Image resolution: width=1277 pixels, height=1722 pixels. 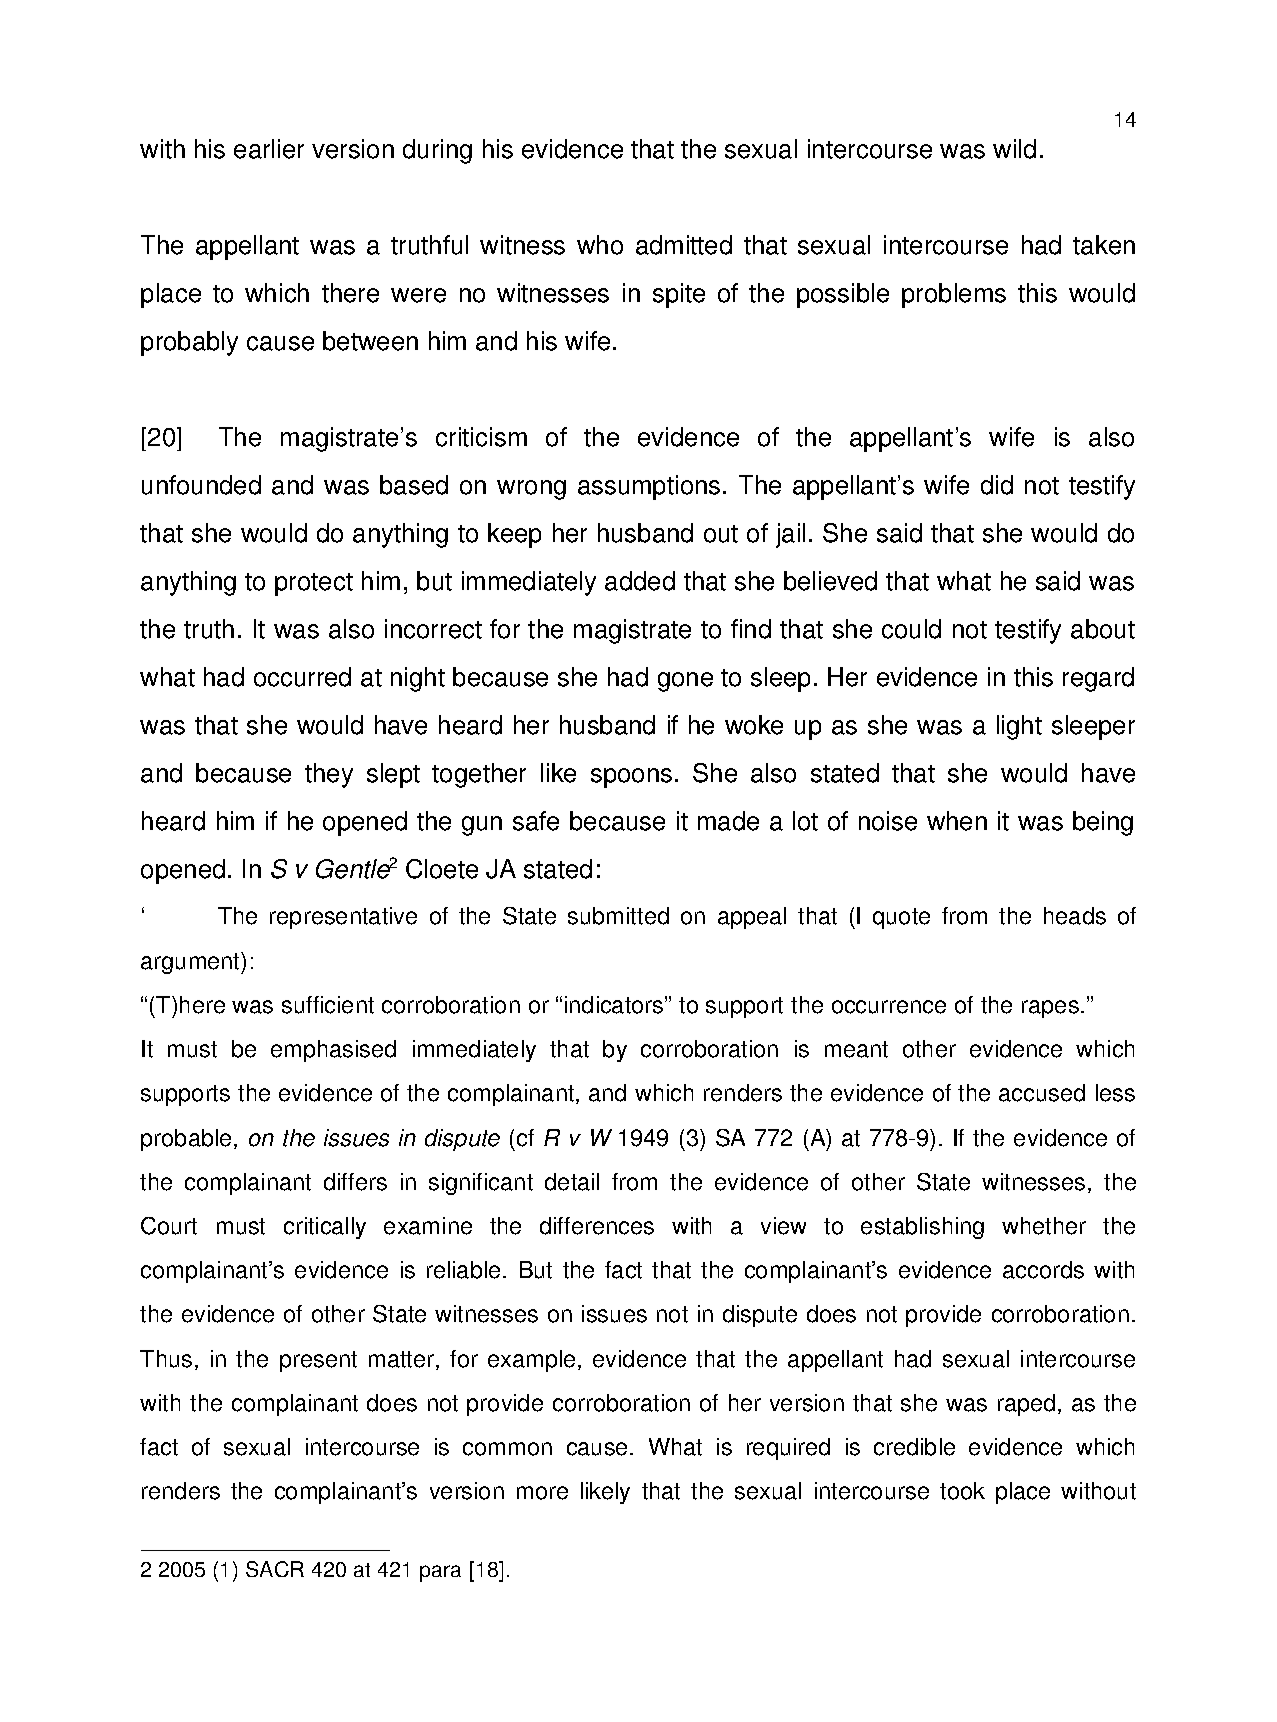 What do you see at coordinates (962, 1491) in the screenshot?
I see `took` at bounding box center [962, 1491].
